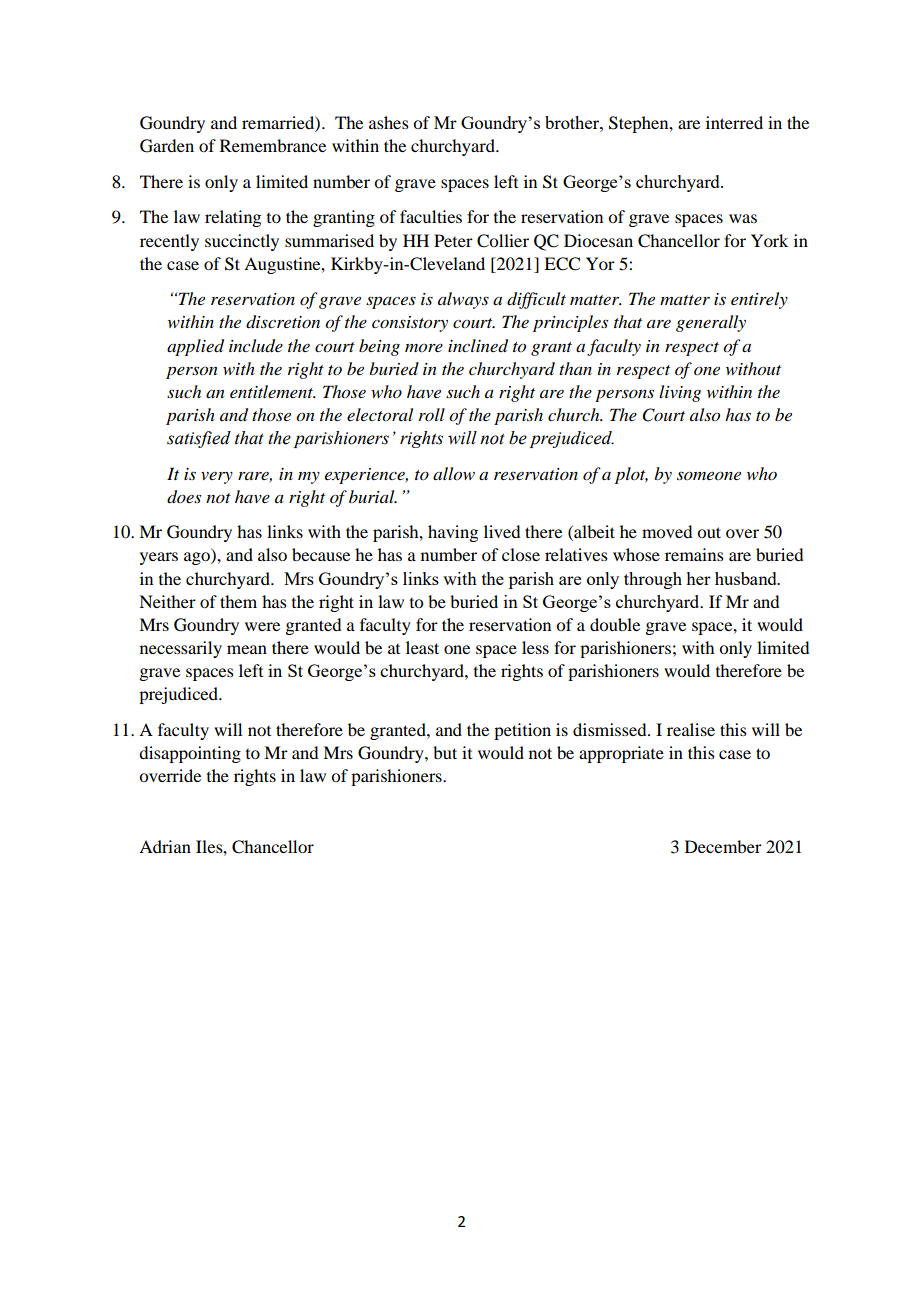  What do you see at coordinates (723, 846) in the screenshot?
I see `December` at bounding box center [723, 846].
